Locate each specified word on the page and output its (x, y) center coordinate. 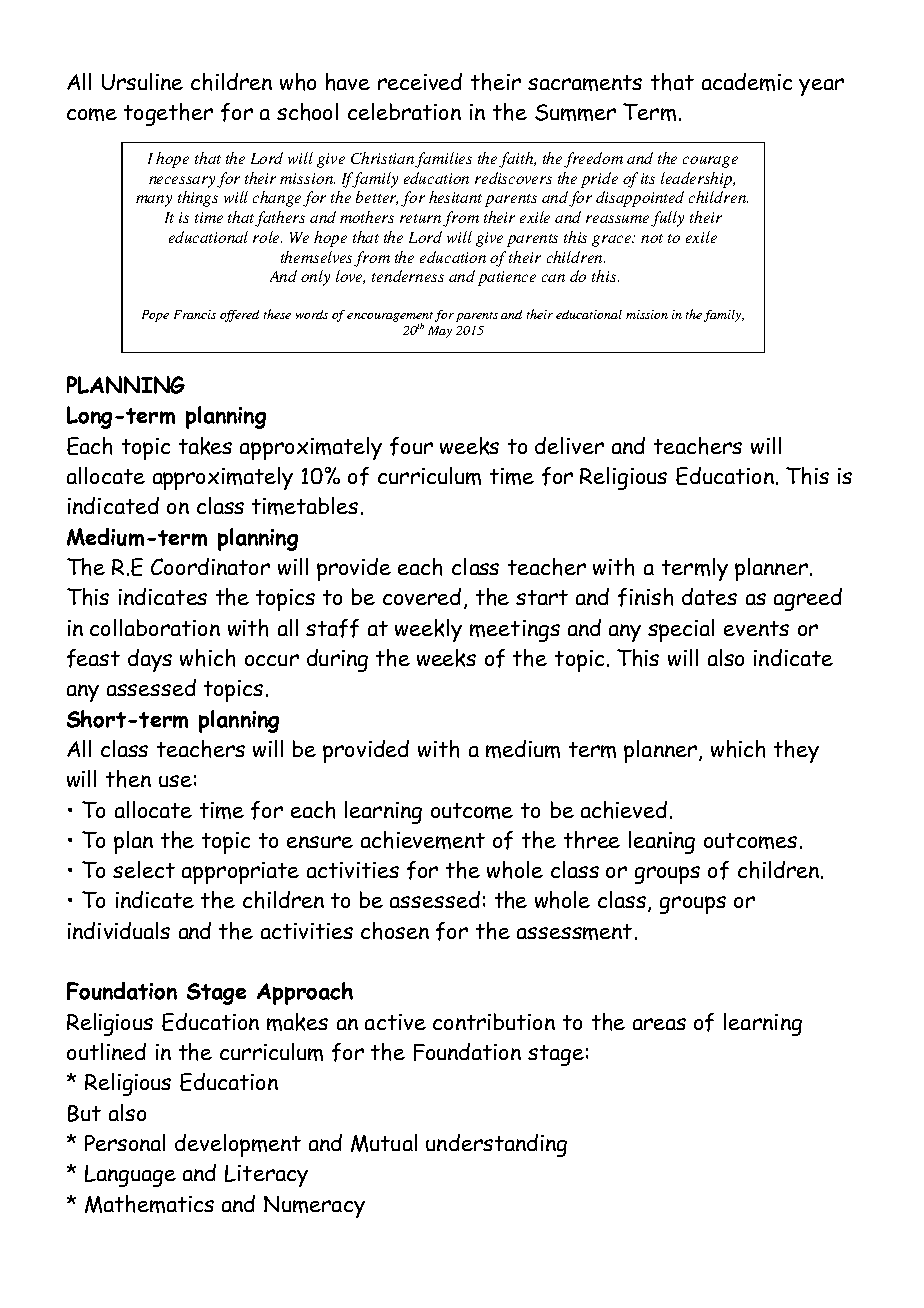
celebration (404, 111)
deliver (569, 445)
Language (130, 1176)
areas (659, 1024)
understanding (496, 1145)
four (411, 446)
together (168, 114)
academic (747, 82)
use (175, 781)
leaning (662, 842)
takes (205, 446)
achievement (423, 840)
